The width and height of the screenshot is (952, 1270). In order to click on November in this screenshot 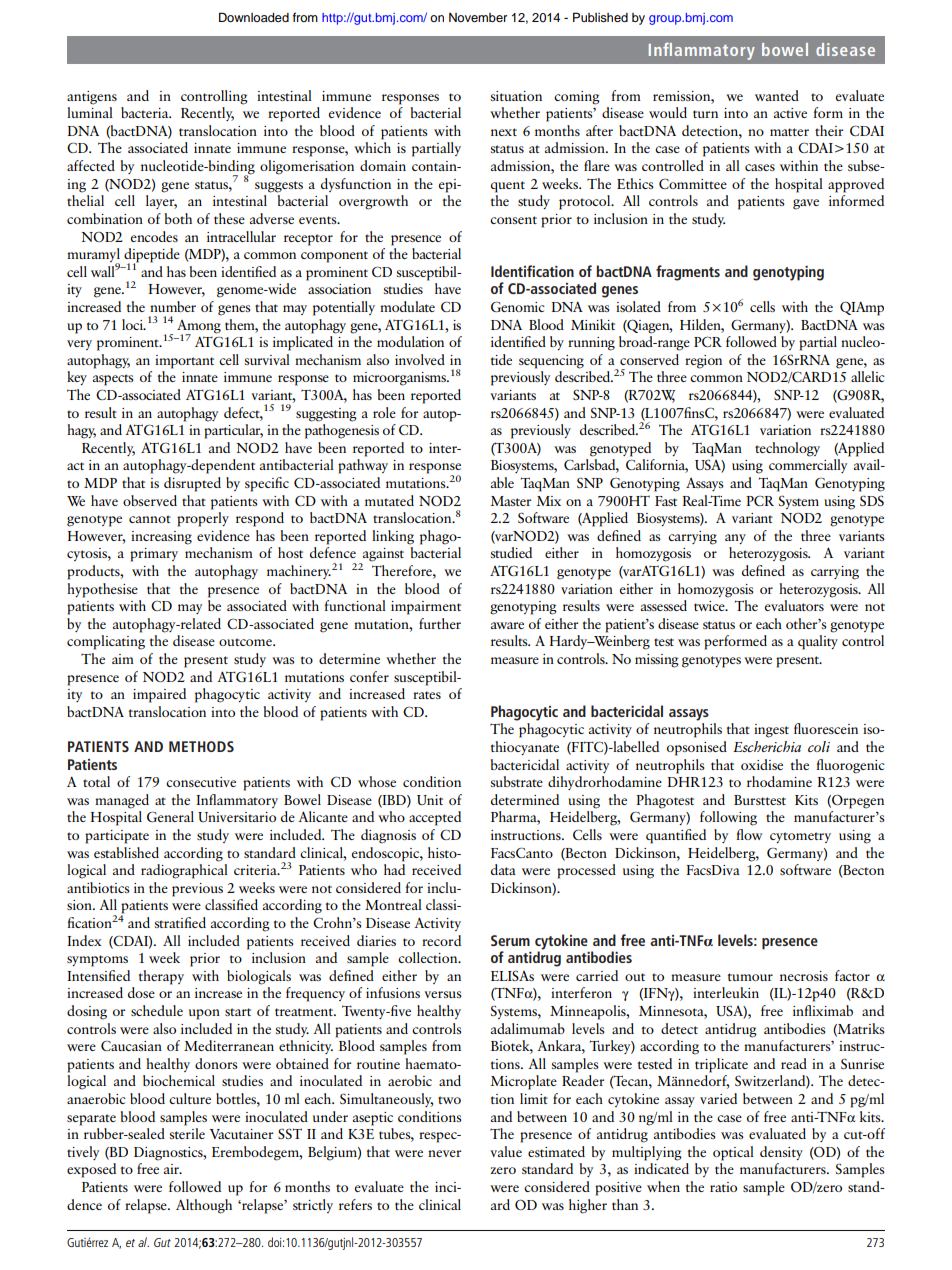, I will do `click(478, 17)`.
